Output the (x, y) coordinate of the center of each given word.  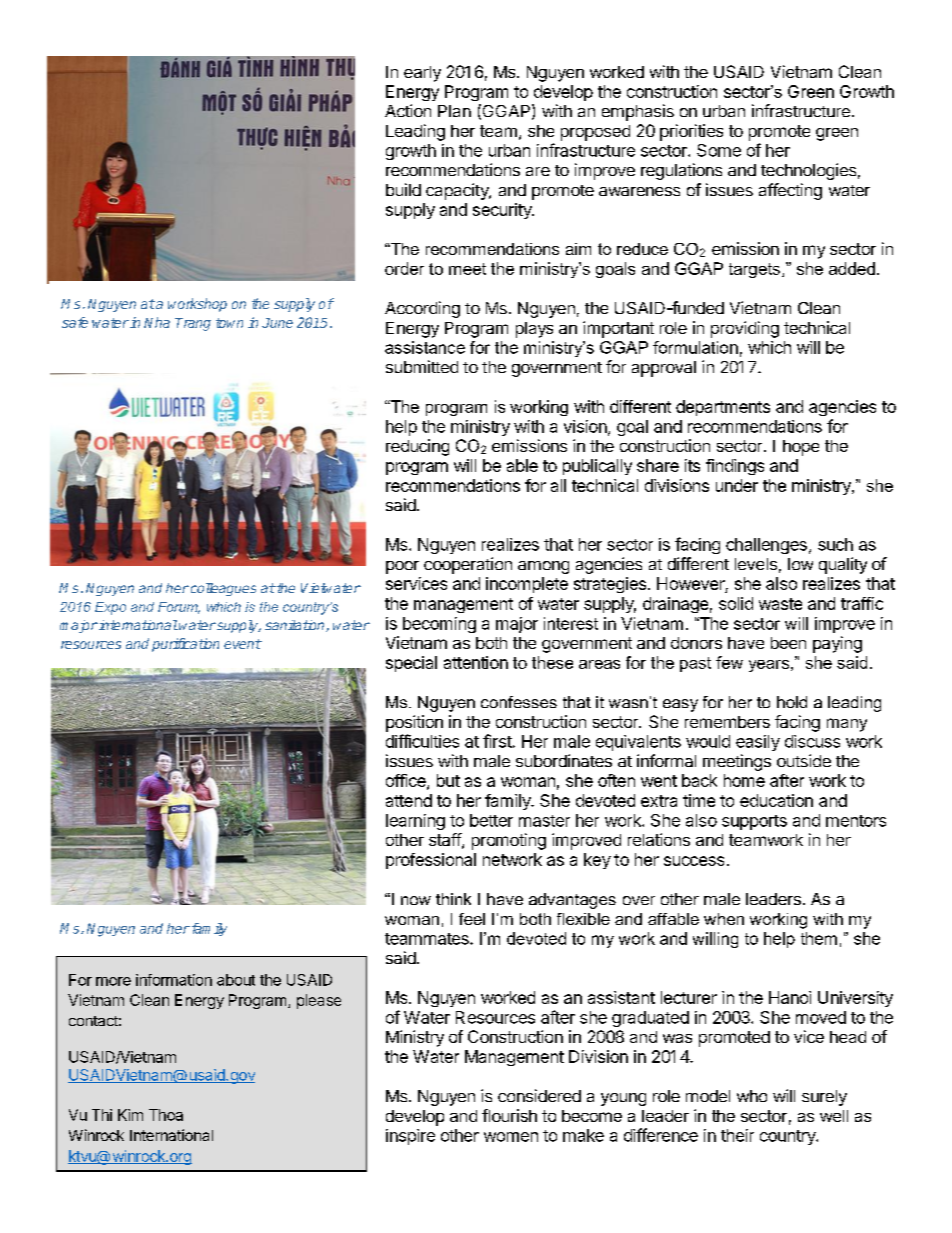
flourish (509, 1115)
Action (408, 110)
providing (745, 329)
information (174, 980)
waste (780, 604)
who (752, 1096)
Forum (179, 608)
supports (754, 822)
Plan (454, 111)
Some (719, 150)
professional (431, 861)
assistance (425, 347)
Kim (130, 1115)
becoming (439, 625)
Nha (157, 322)
